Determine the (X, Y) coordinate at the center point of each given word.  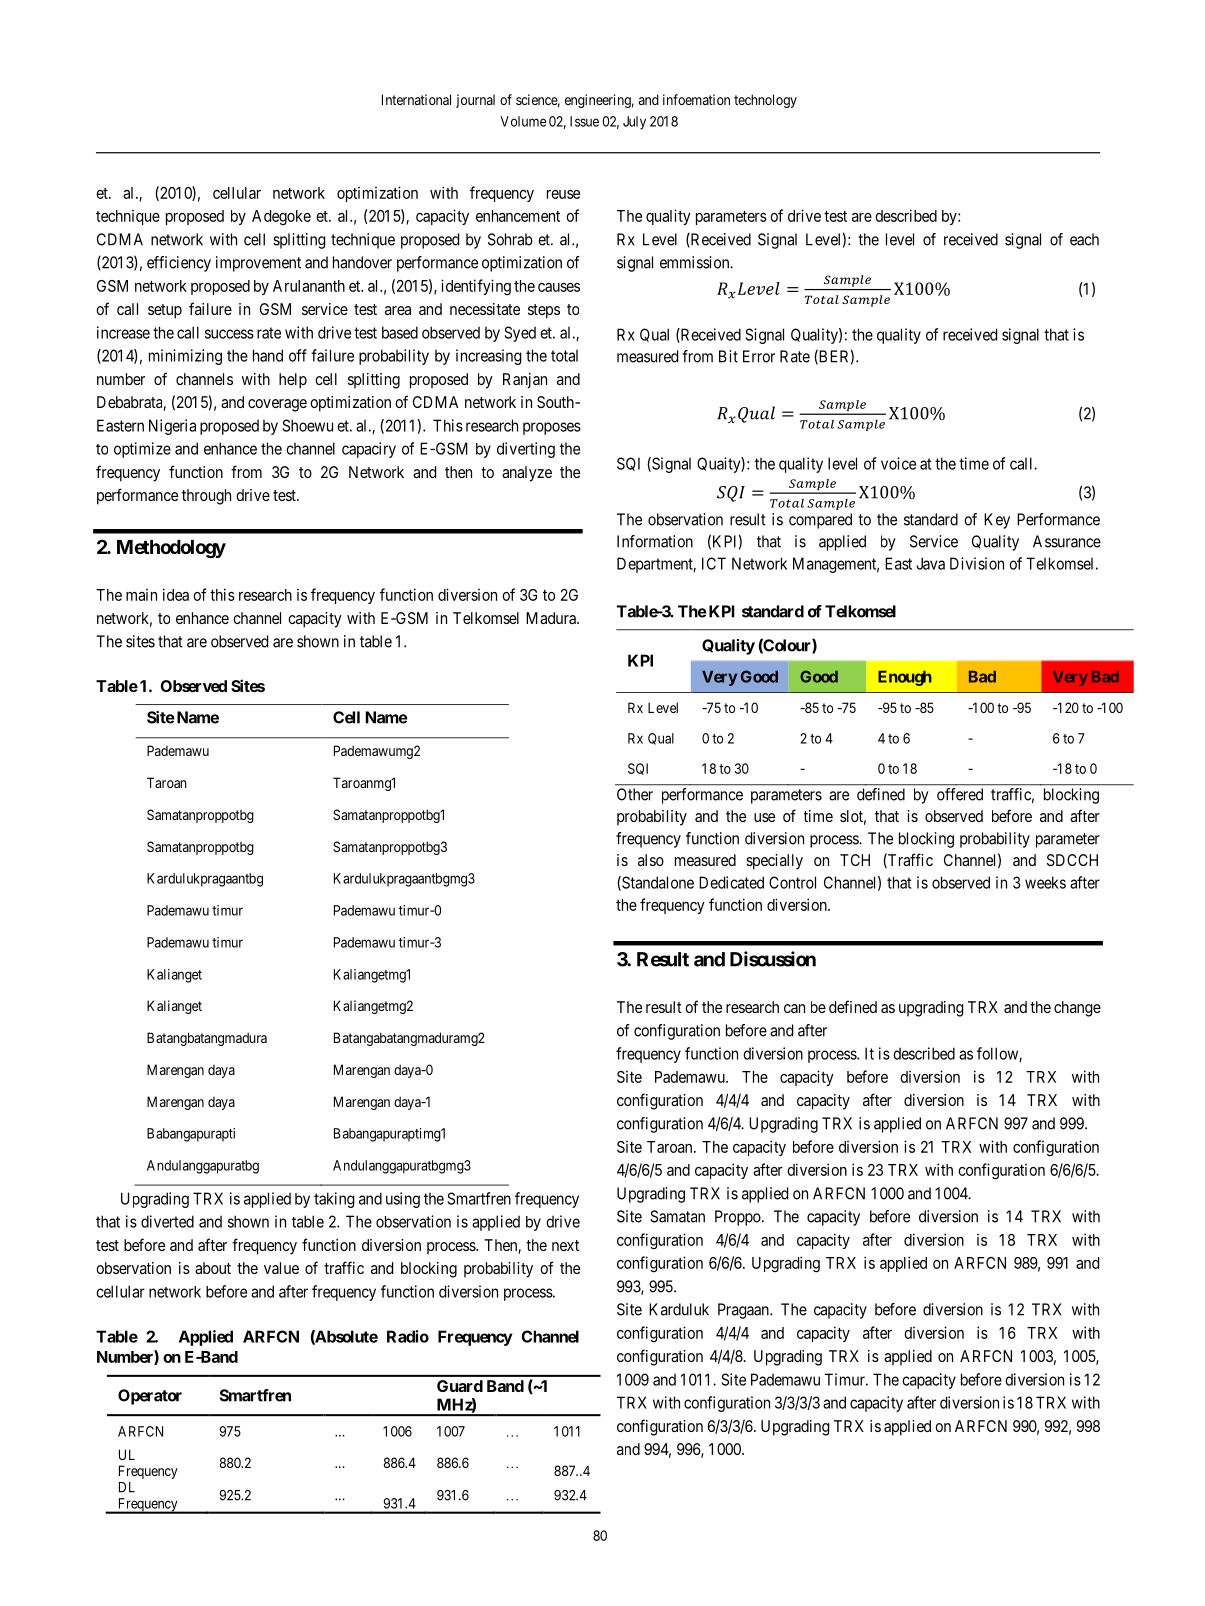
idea (176, 594)
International (416, 99)
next (565, 1245)
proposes (552, 428)
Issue (584, 121)
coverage (277, 405)
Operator (150, 1397)
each (1084, 239)
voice (898, 463)
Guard (460, 1386)
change (1077, 1009)
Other (635, 794)
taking (334, 1200)
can (794, 1008)
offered (960, 794)
